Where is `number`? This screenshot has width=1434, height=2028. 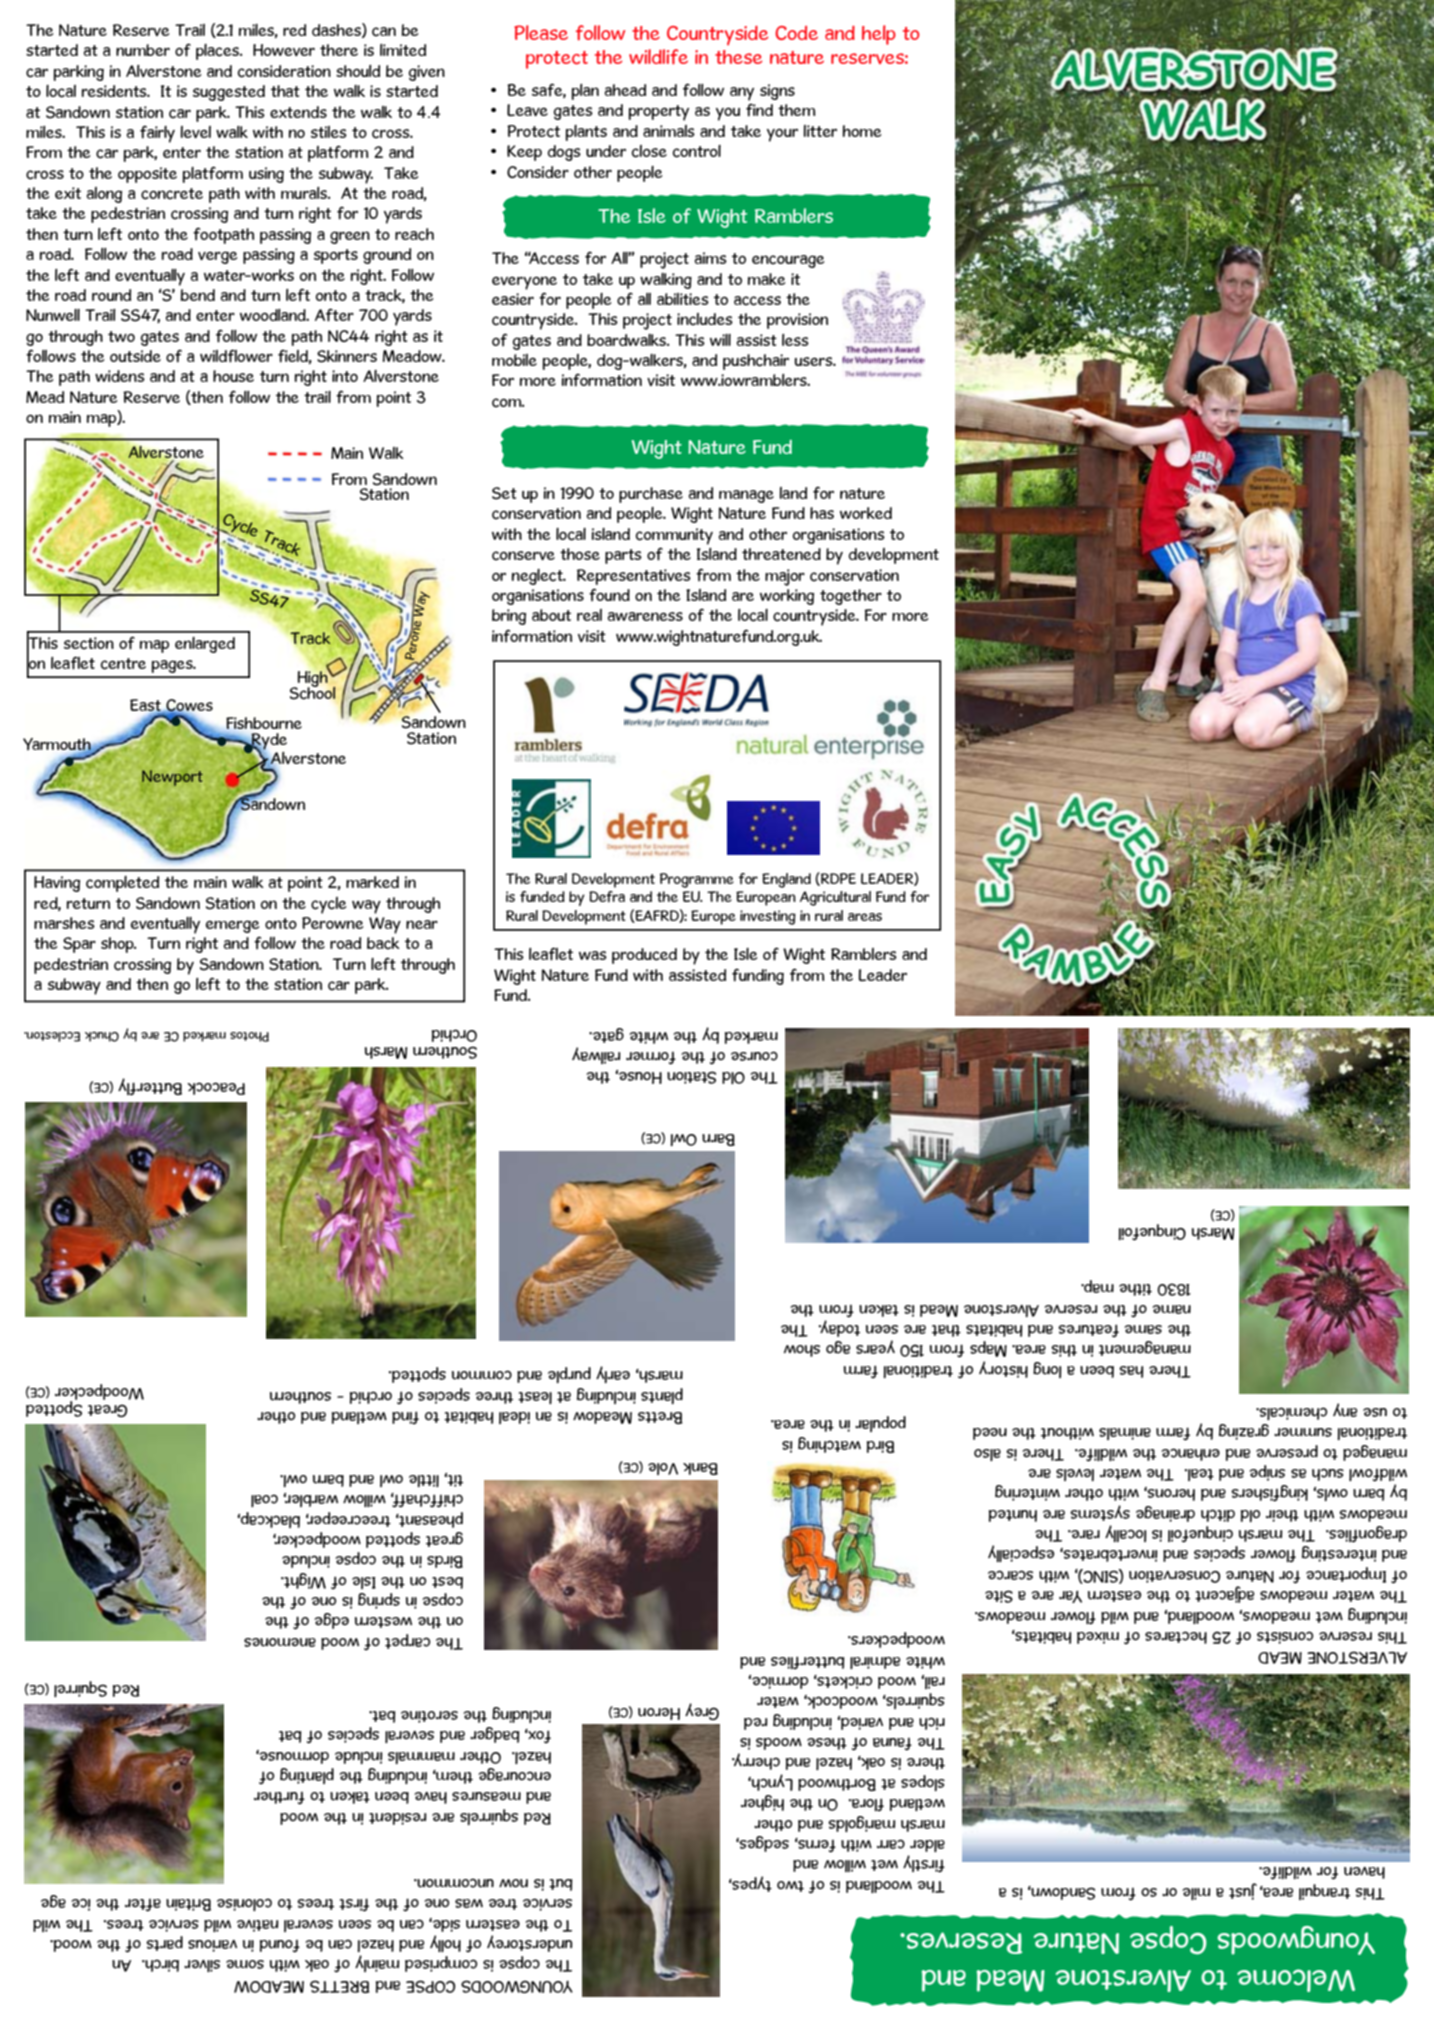 number is located at coordinates (143, 50).
